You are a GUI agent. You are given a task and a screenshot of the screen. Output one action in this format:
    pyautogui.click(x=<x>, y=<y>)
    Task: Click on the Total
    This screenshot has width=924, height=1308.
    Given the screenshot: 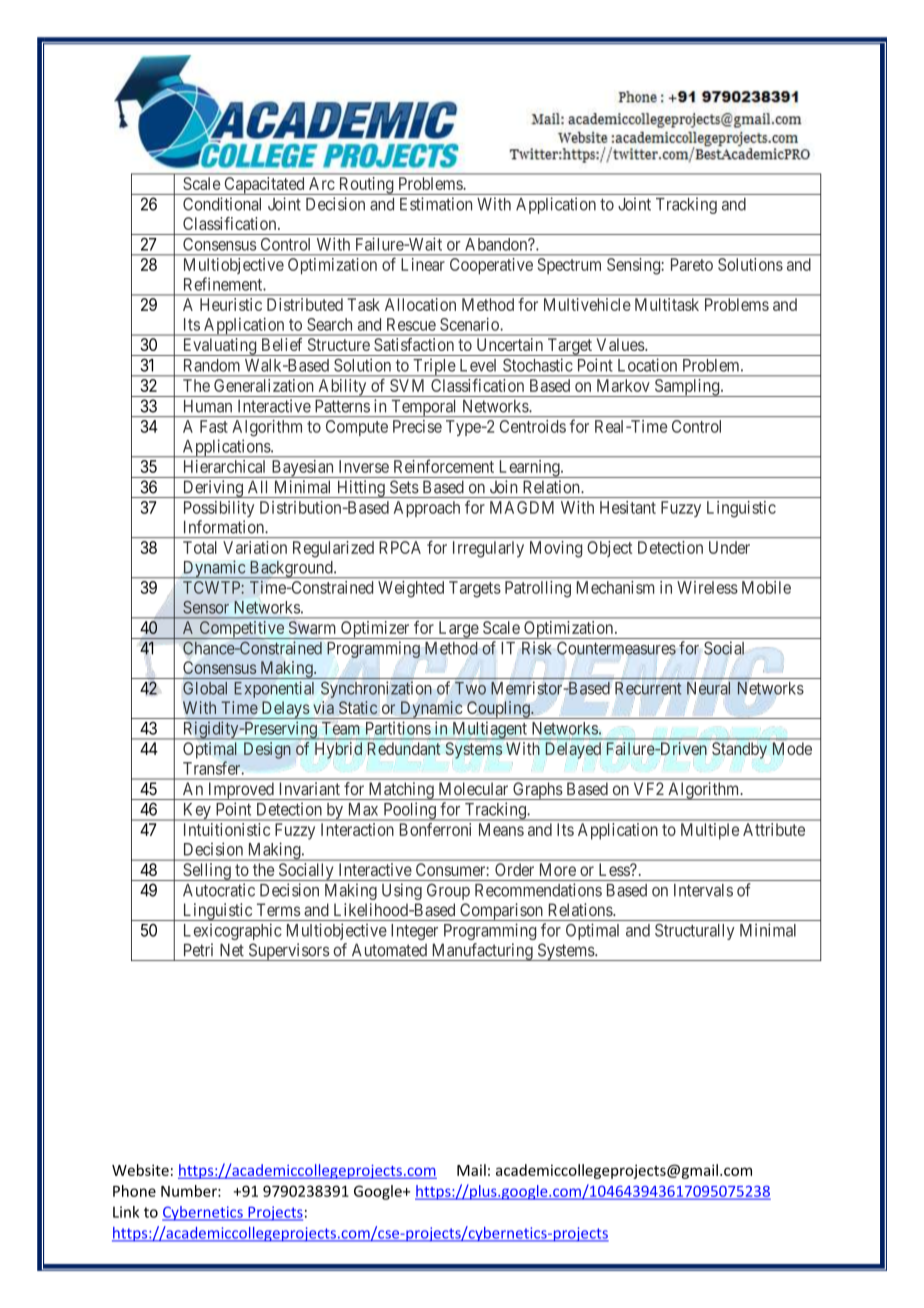 What is the action you would take?
    pyautogui.click(x=200, y=547)
